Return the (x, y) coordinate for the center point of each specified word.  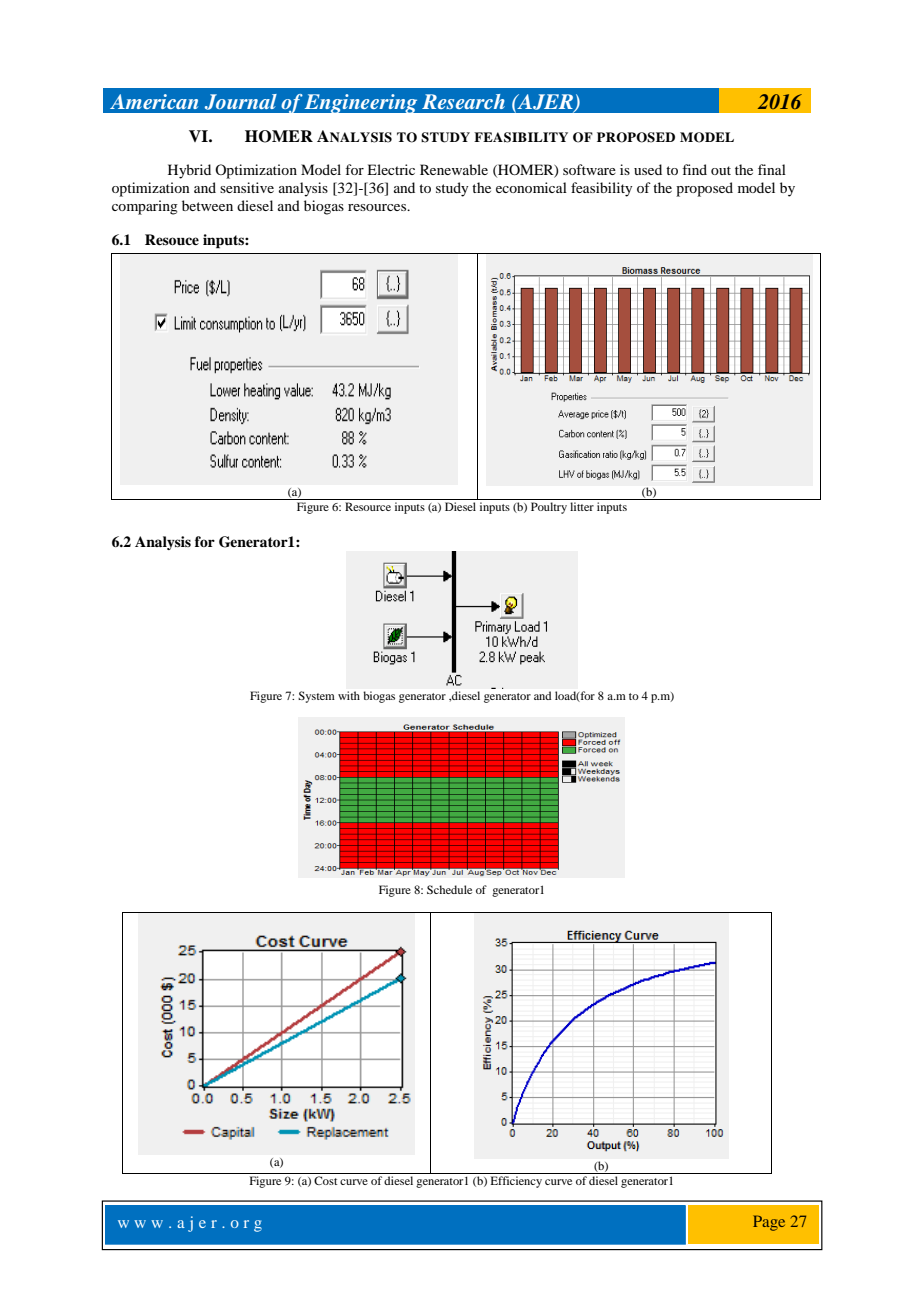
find (694, 169)
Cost (325, 1180)
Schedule (449, 889)
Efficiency (516, 1182)
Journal (241, 102)
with (349, 695)
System (316, 697)
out (721, 170)
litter (582, 506)
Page (769, 1223)
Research (463, 101)
